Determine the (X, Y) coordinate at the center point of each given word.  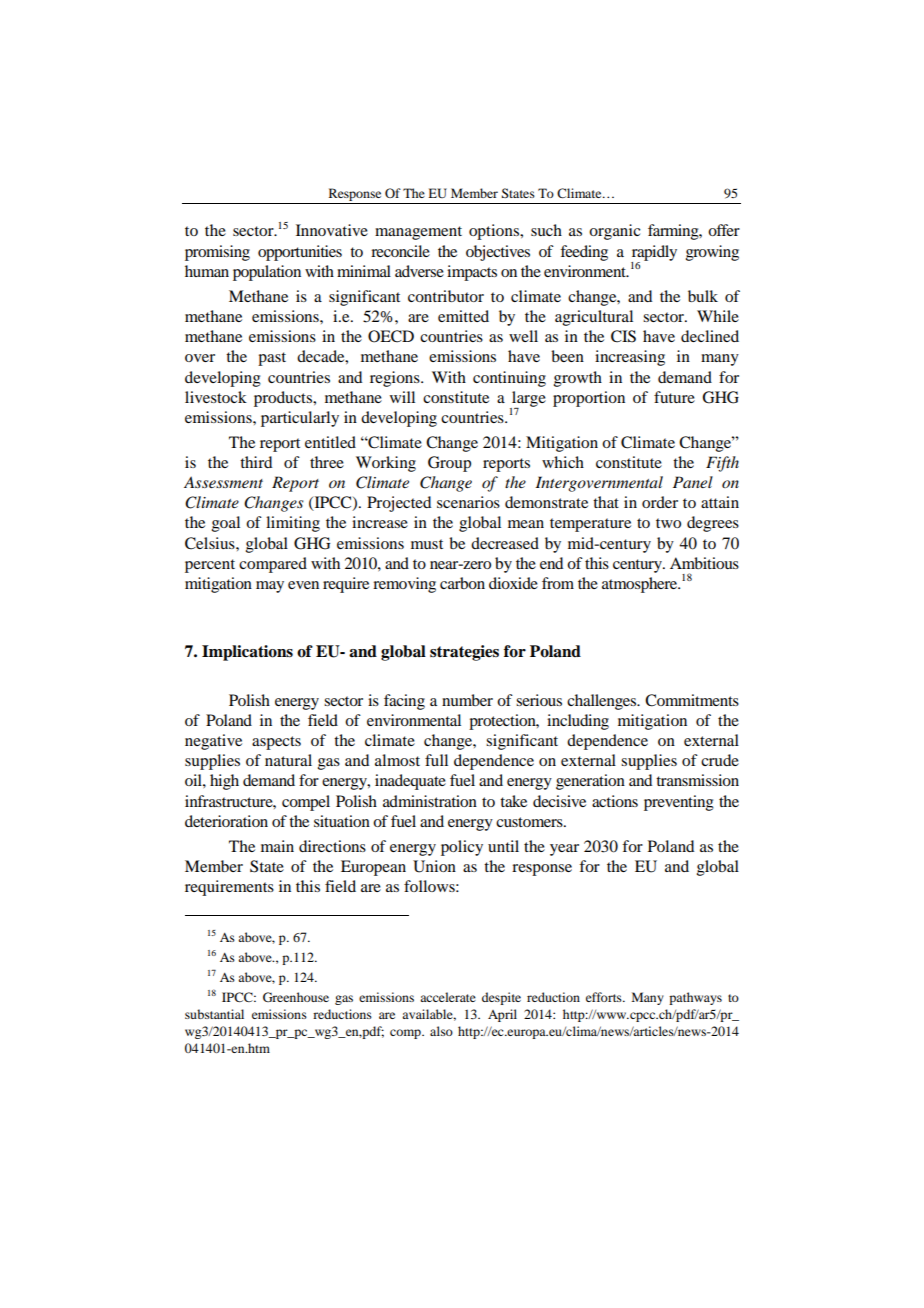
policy (462, 848)
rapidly (654, 254)
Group (449, 464)
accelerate (448, 997)
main (277, 846)
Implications (247, 653)
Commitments (692, 700)
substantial (214, 1014)
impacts (472, 273)
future (674, 397)
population (267, 273)
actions (615, 801)
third (256, 462)
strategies (464, 653)
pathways (695, 998)
